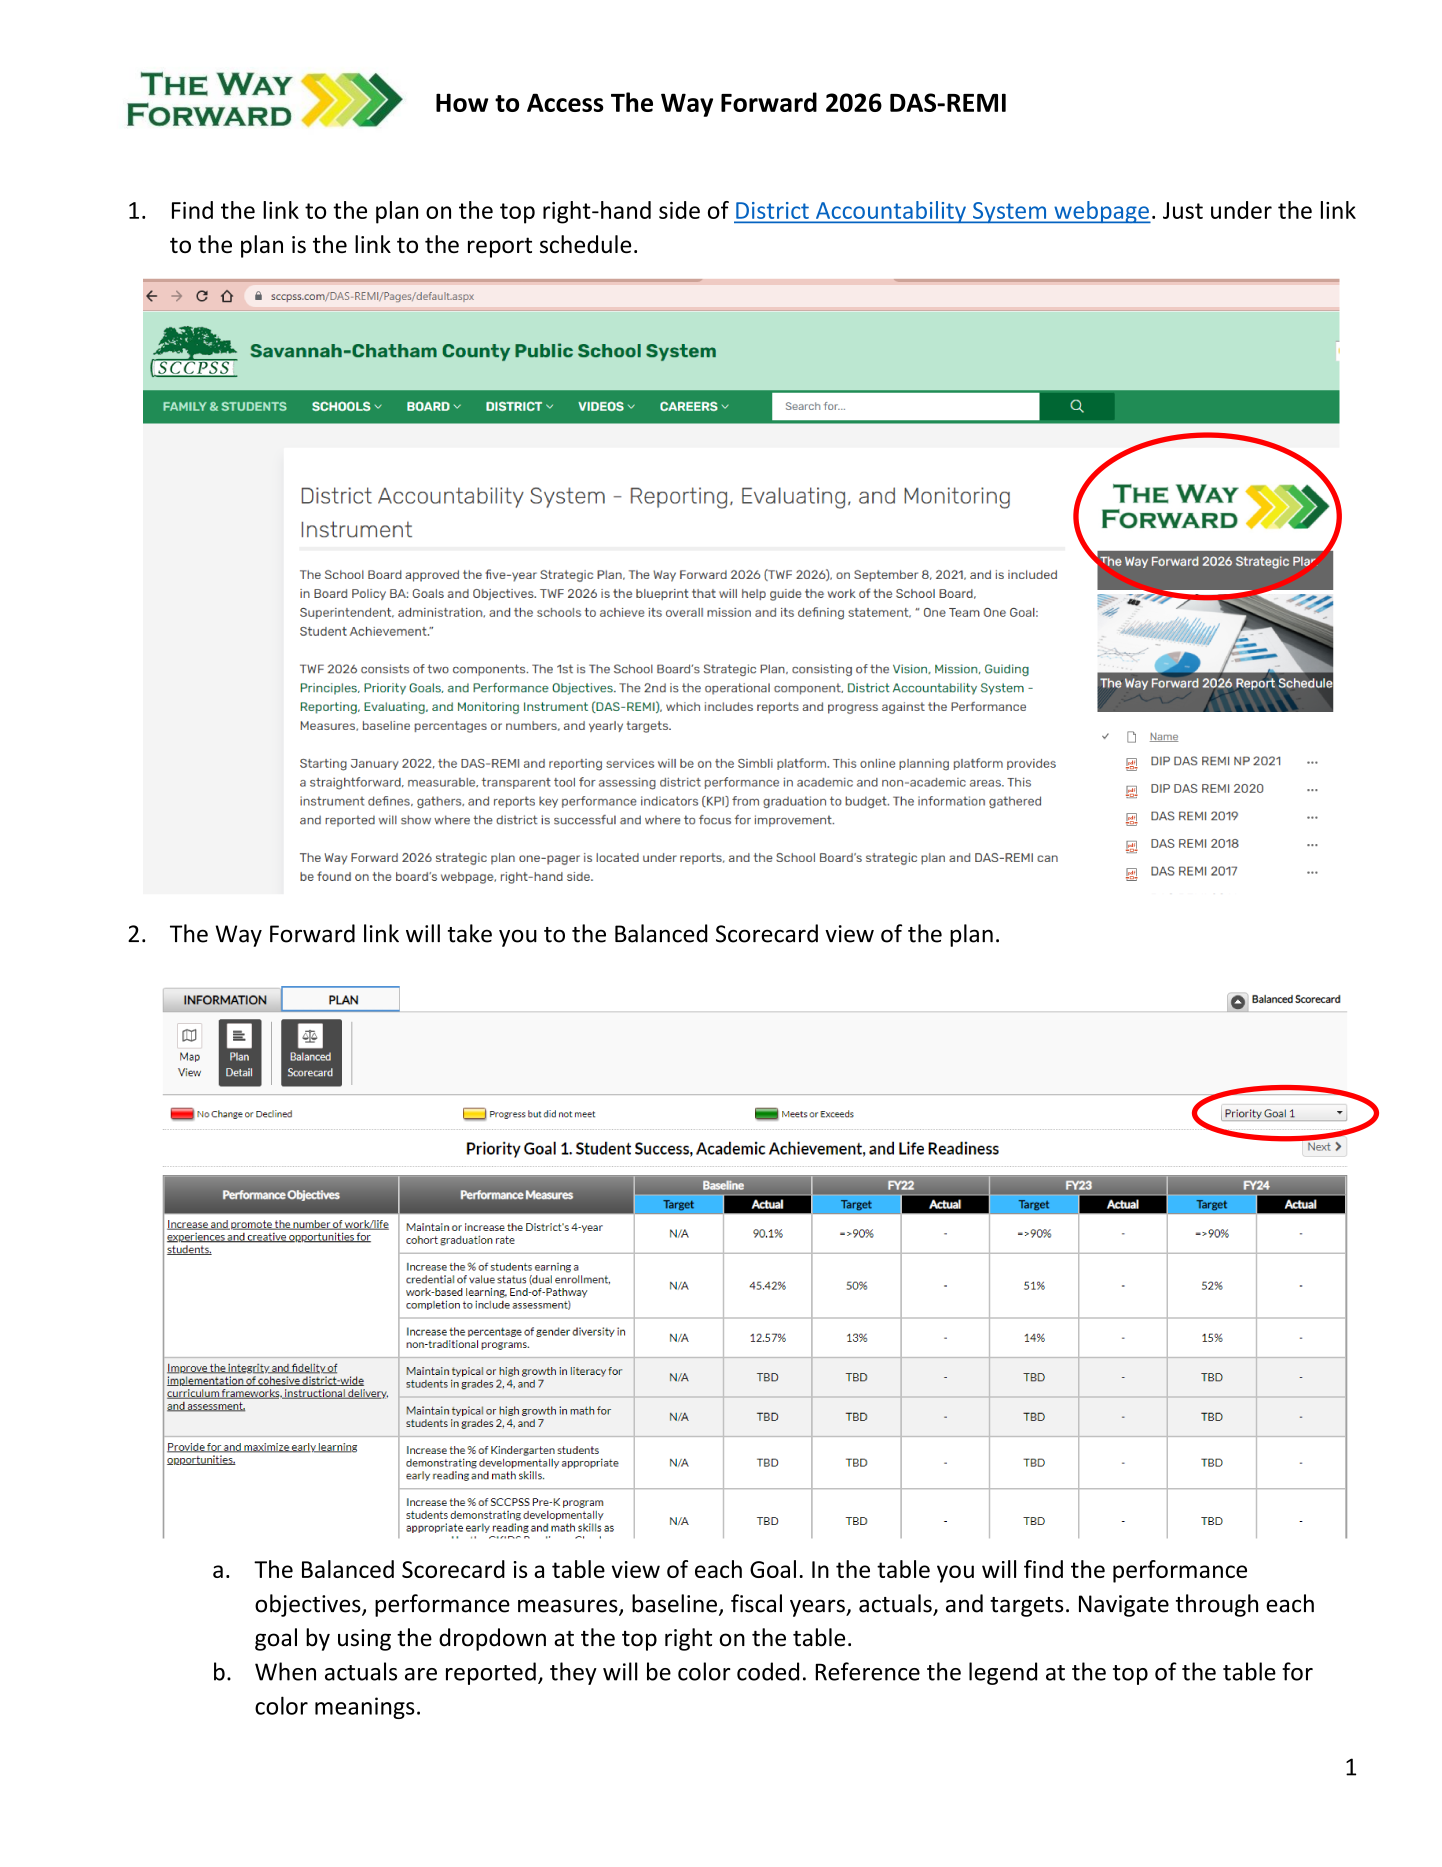 Image resolution: width=1442 pixels, height=1867 pixels. Describe the element at coordinates (421, 1674) in the screenshot. I see `are` at that location.
